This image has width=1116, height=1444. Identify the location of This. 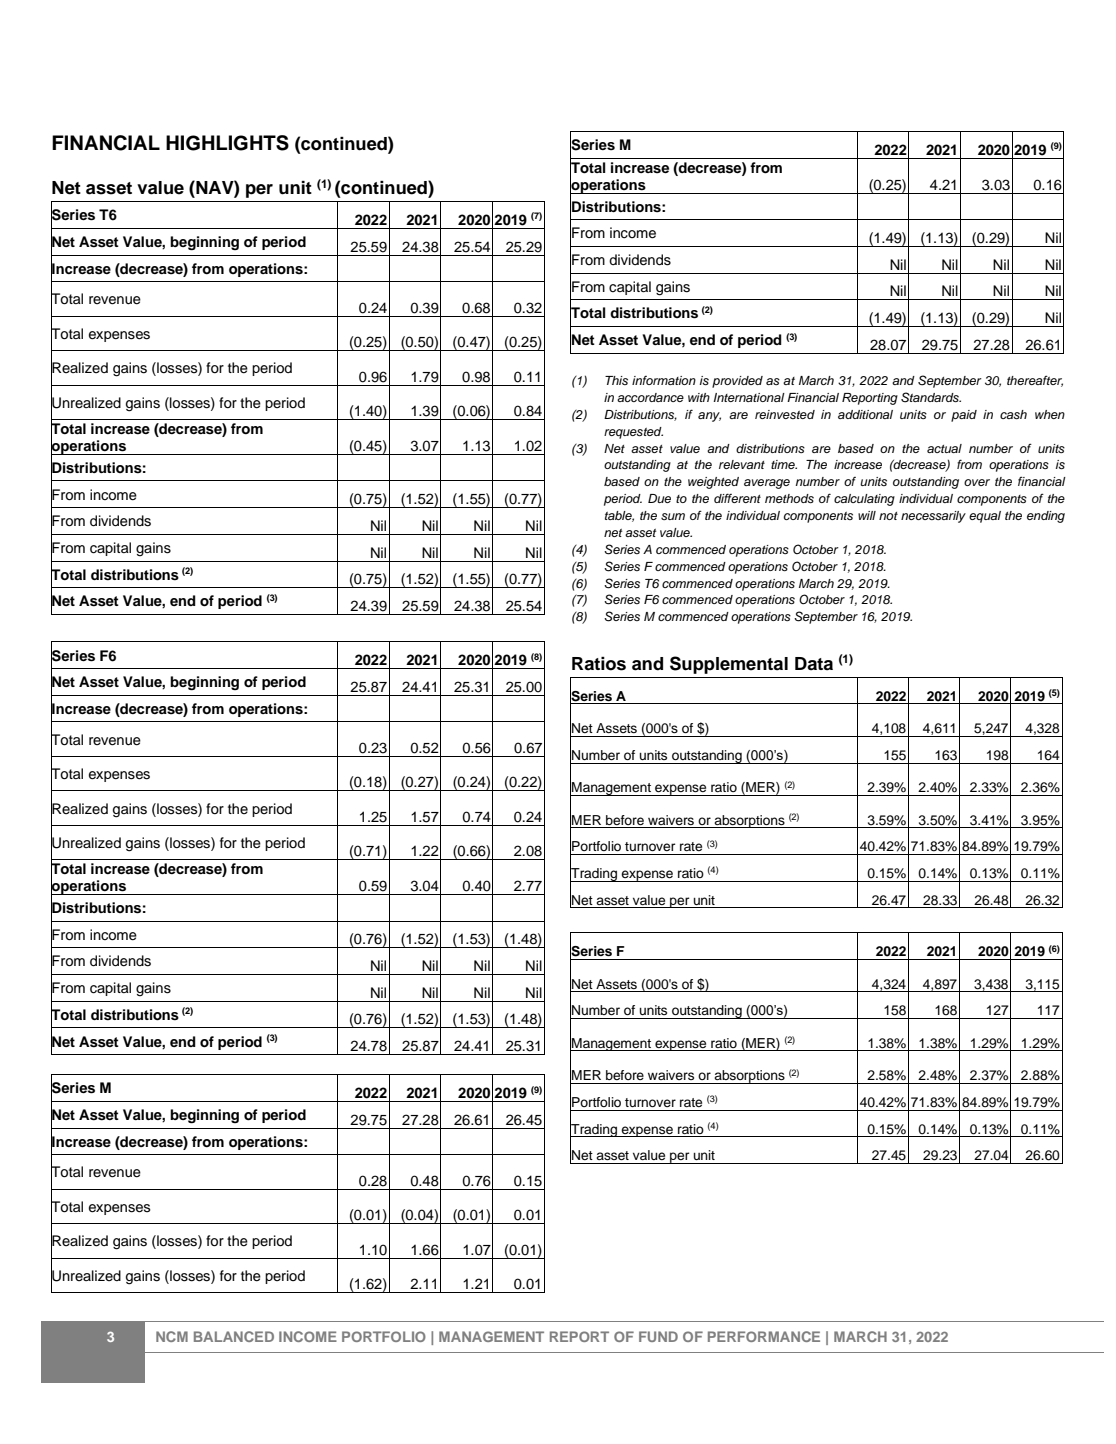
(616, 380).
